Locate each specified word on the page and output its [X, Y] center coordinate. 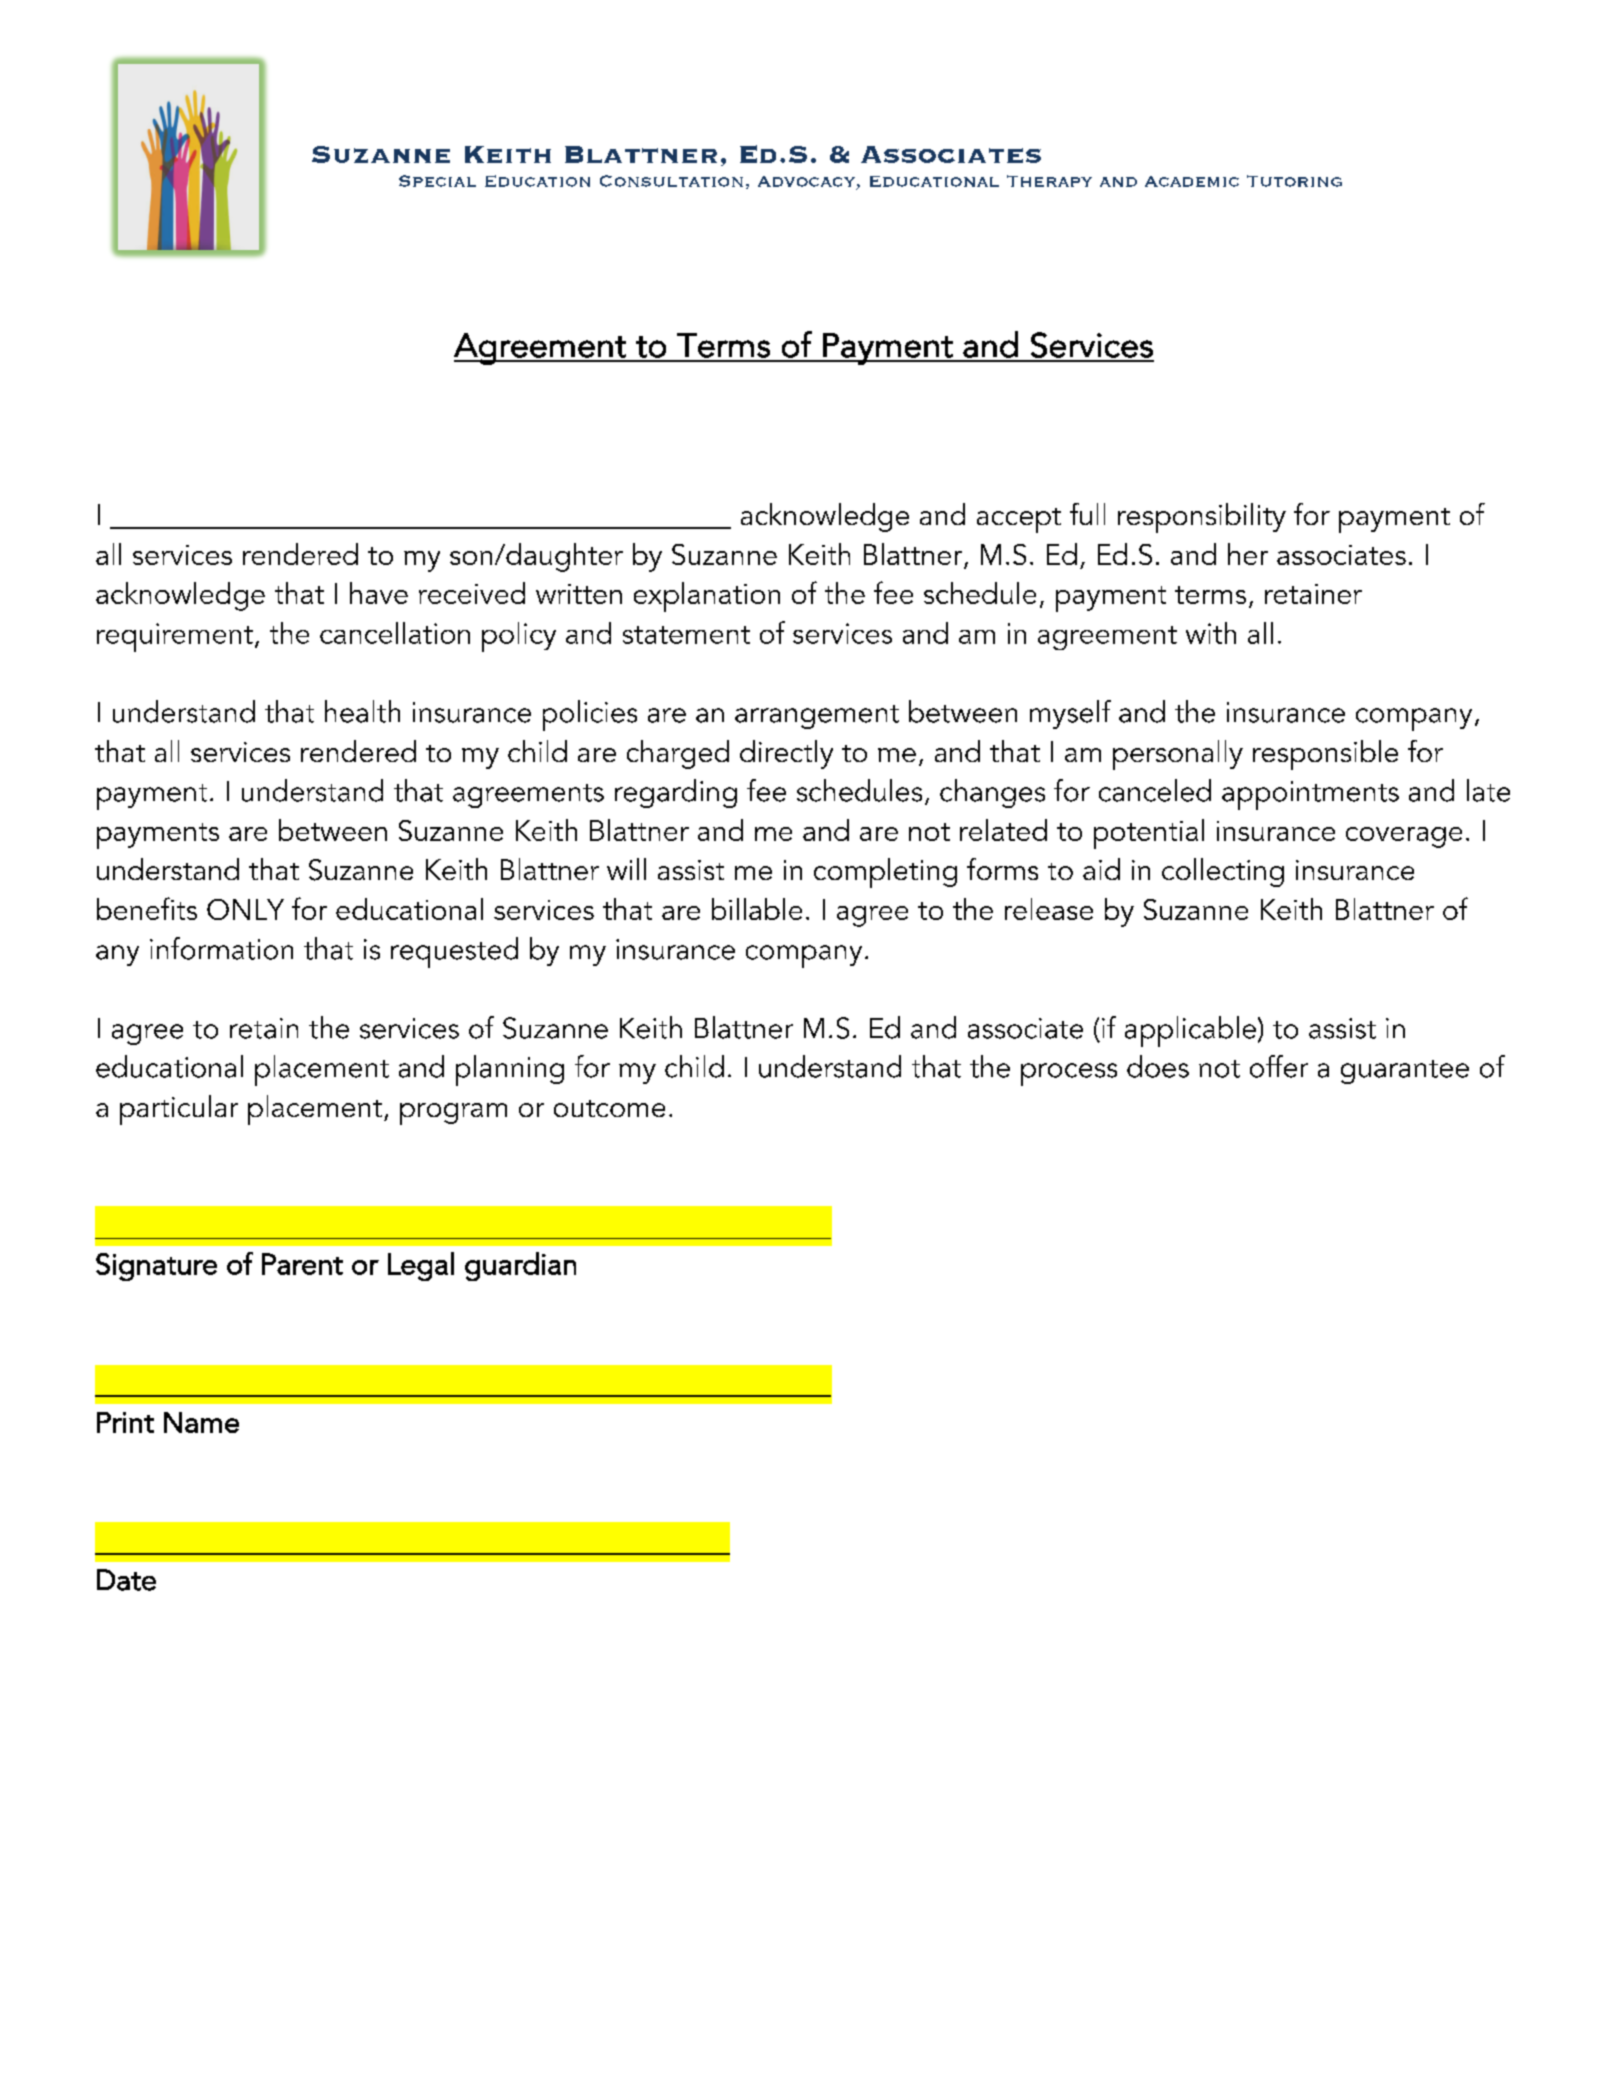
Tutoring [1294, 181]
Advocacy [806, 181]
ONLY [245, 909]
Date [126, 1580]
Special [437, 181]
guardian [520, 1266]
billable [757, 909]
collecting [1223, 872]
